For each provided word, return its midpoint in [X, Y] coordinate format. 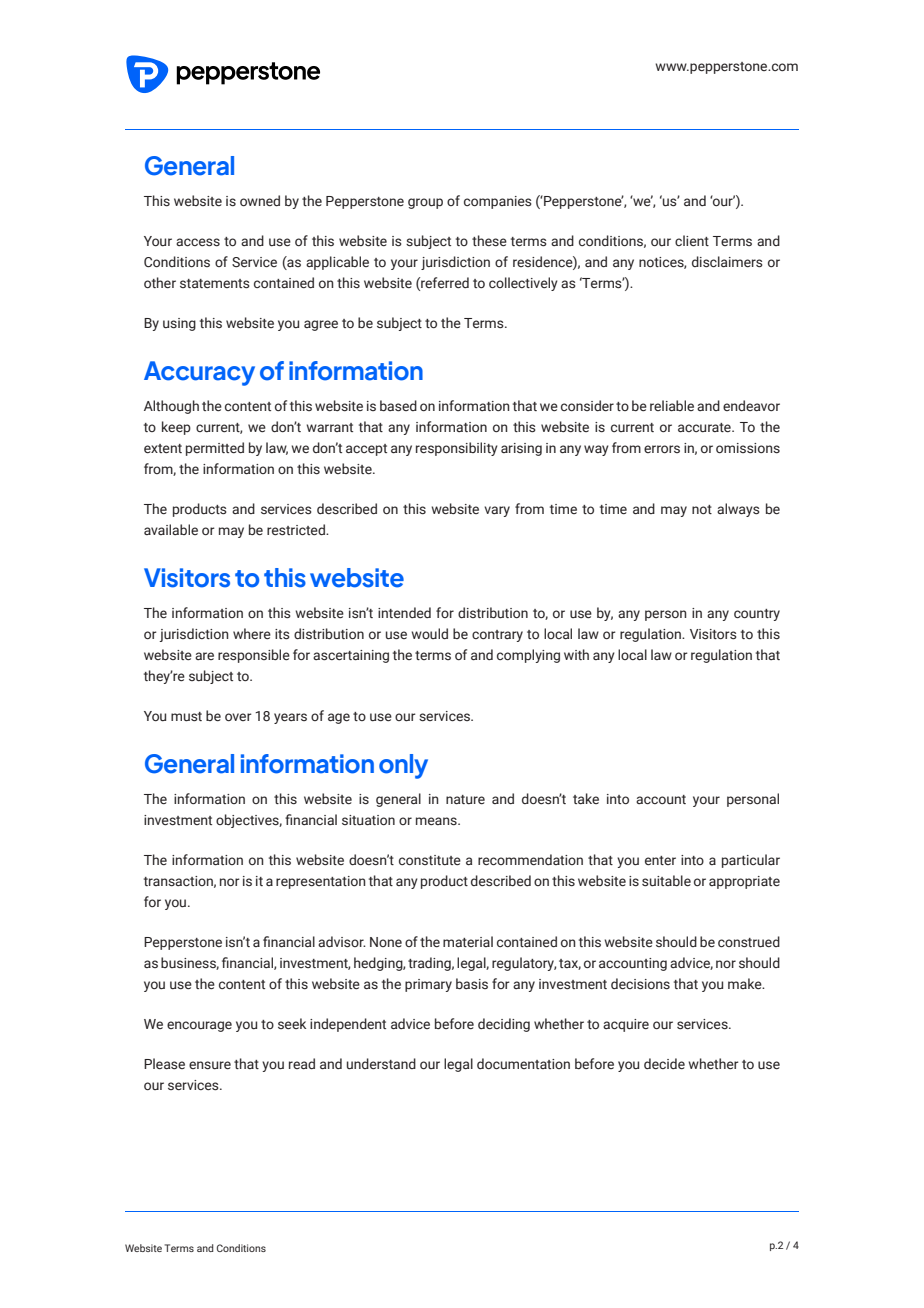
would [429, 633]
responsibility [457, 449]
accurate [705, 427]
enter [660, 860]
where [252, 633]
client [692, 240]
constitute [430, 860]
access [198, 242]
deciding [504, 1025]
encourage [199, 1026]
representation [321, 882]
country [757, 615]
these [489, 241]
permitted [215, 449]
